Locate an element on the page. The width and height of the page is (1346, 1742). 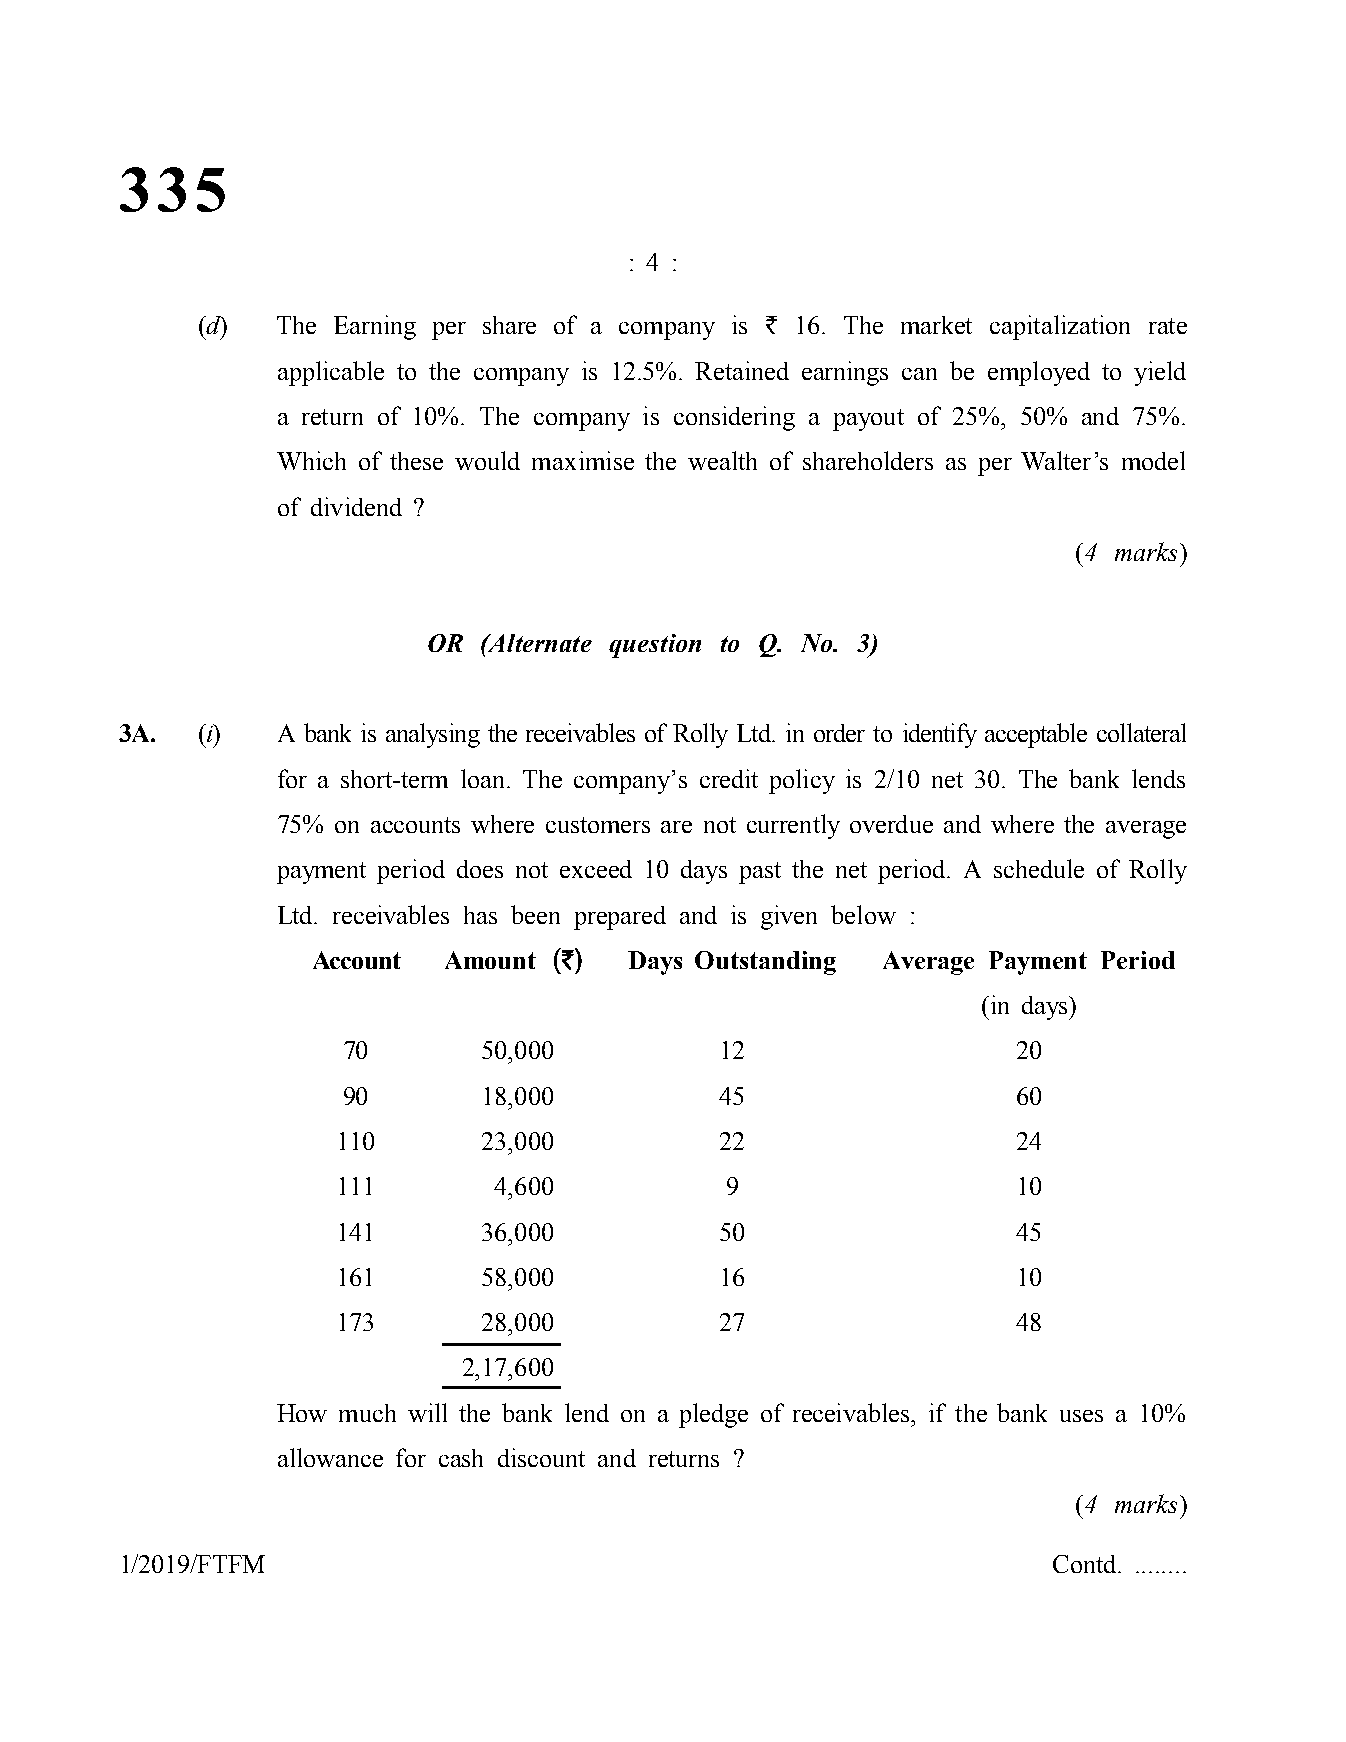
Outstanding is located at coordinates (765, 963).
